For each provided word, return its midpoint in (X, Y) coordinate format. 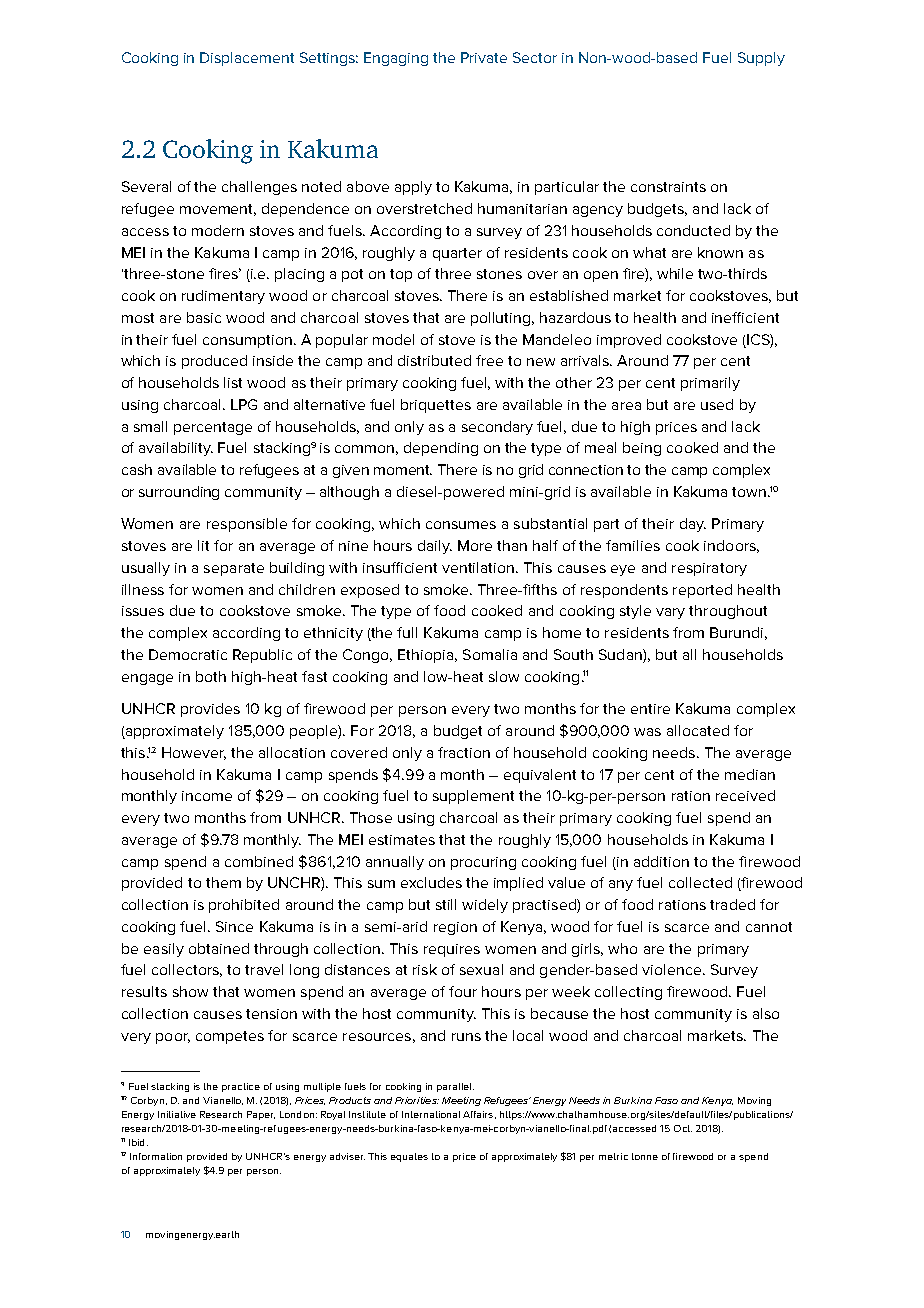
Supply (761, 59)
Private (484, 57)
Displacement (247, 59)
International (431, 1114)
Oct (683, 1128)
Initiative (177, 1114)
